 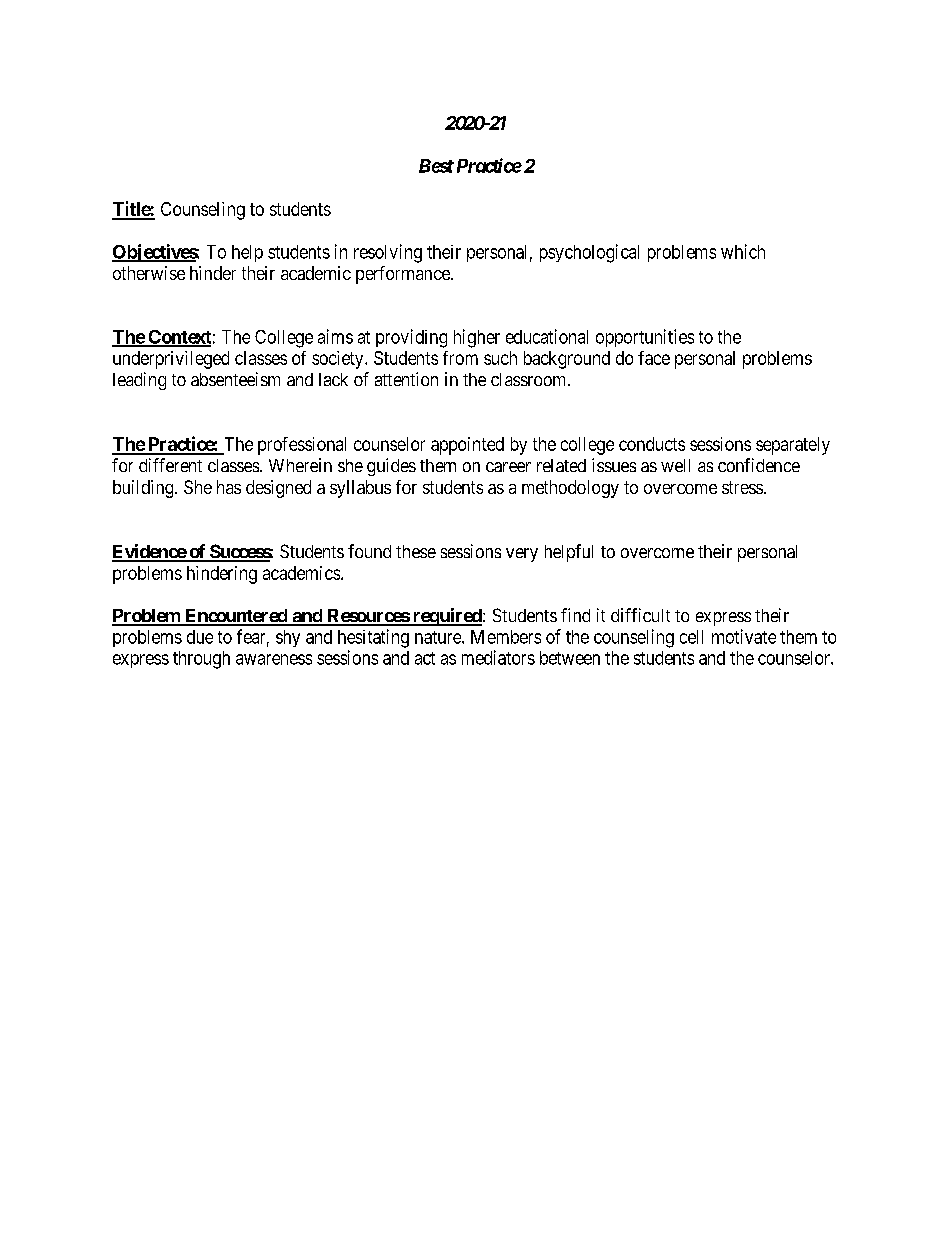 What do you see at coordinates (743, 251) in the screenshot?
I see `which` at bounding box center [743, 251].
